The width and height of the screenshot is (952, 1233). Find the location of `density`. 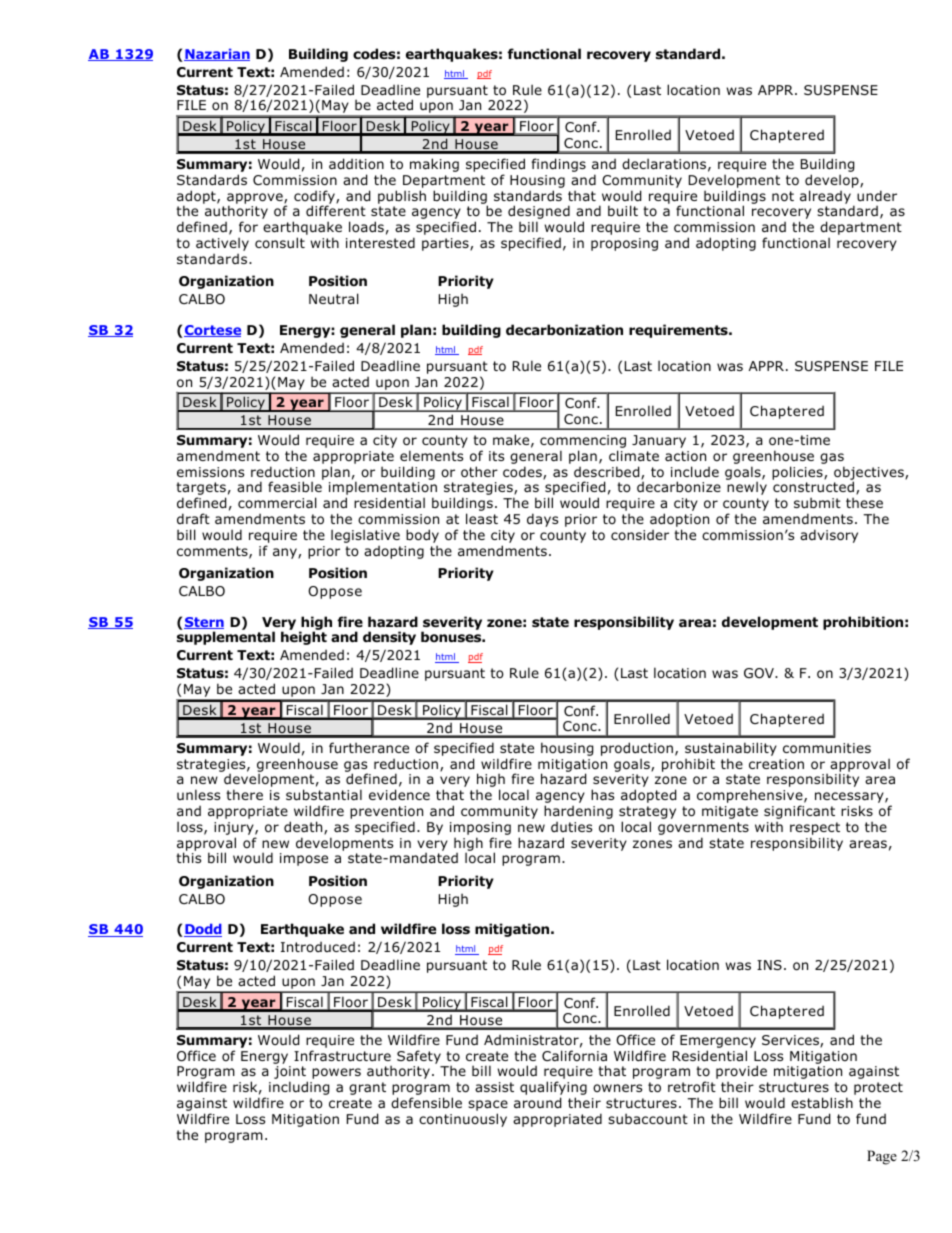

density is located at coordinates (389, 638).
